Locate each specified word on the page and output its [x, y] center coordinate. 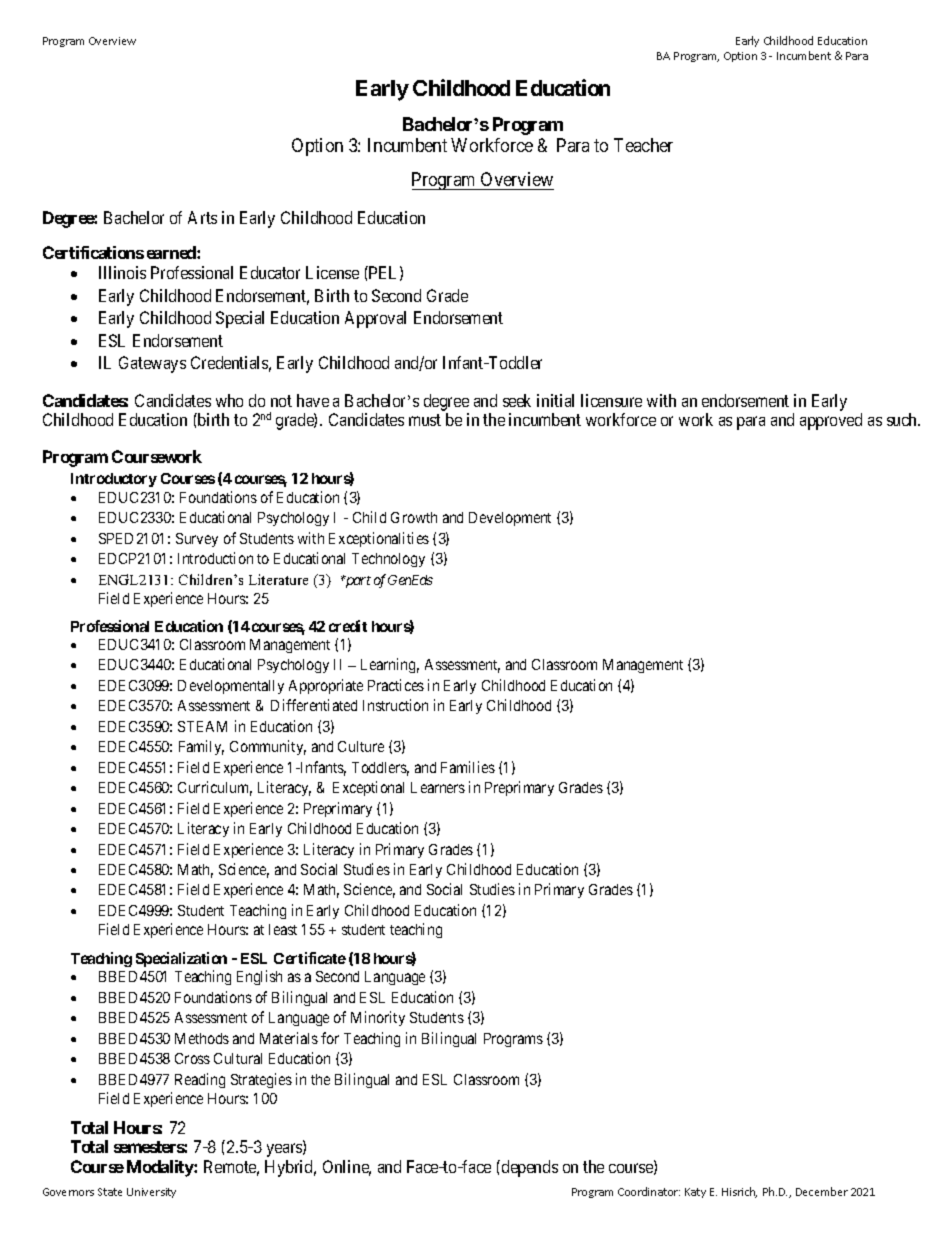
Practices [396, 685]
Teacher [643, 145]
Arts [202, 217]
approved [831, 421]
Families [468, 767]
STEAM [202, 726]
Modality [161, 1168]
